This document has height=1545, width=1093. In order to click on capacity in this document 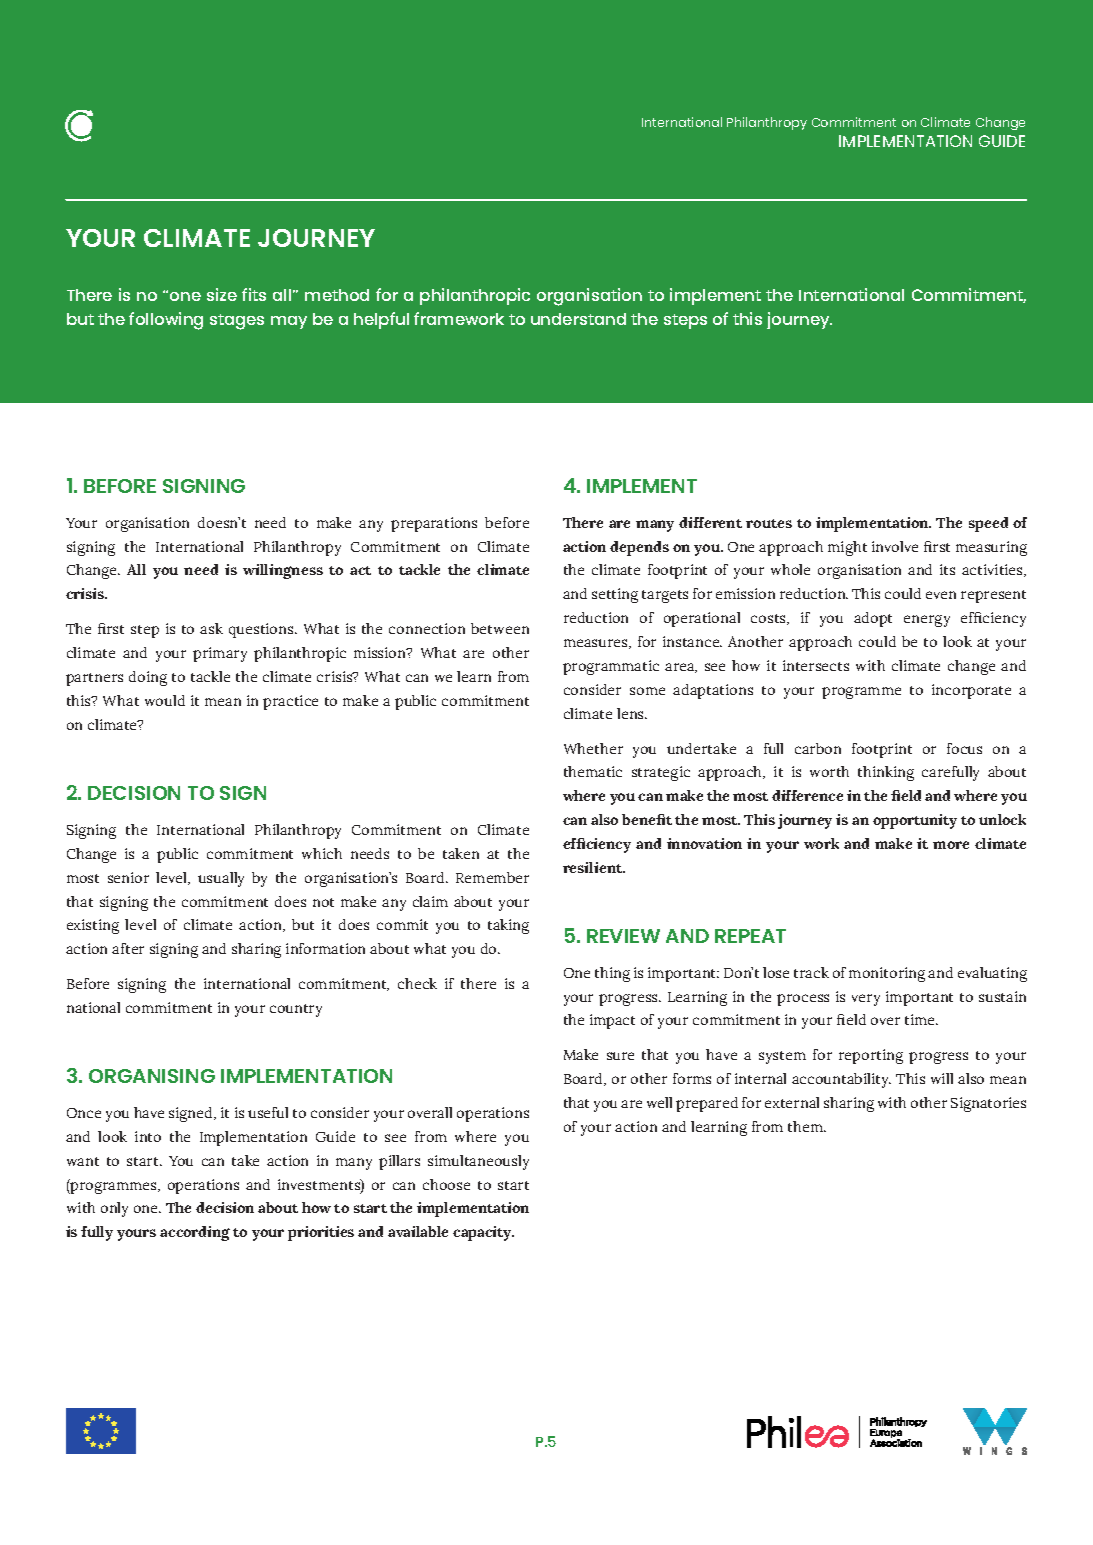, I will do `click(483, 1233)`.
